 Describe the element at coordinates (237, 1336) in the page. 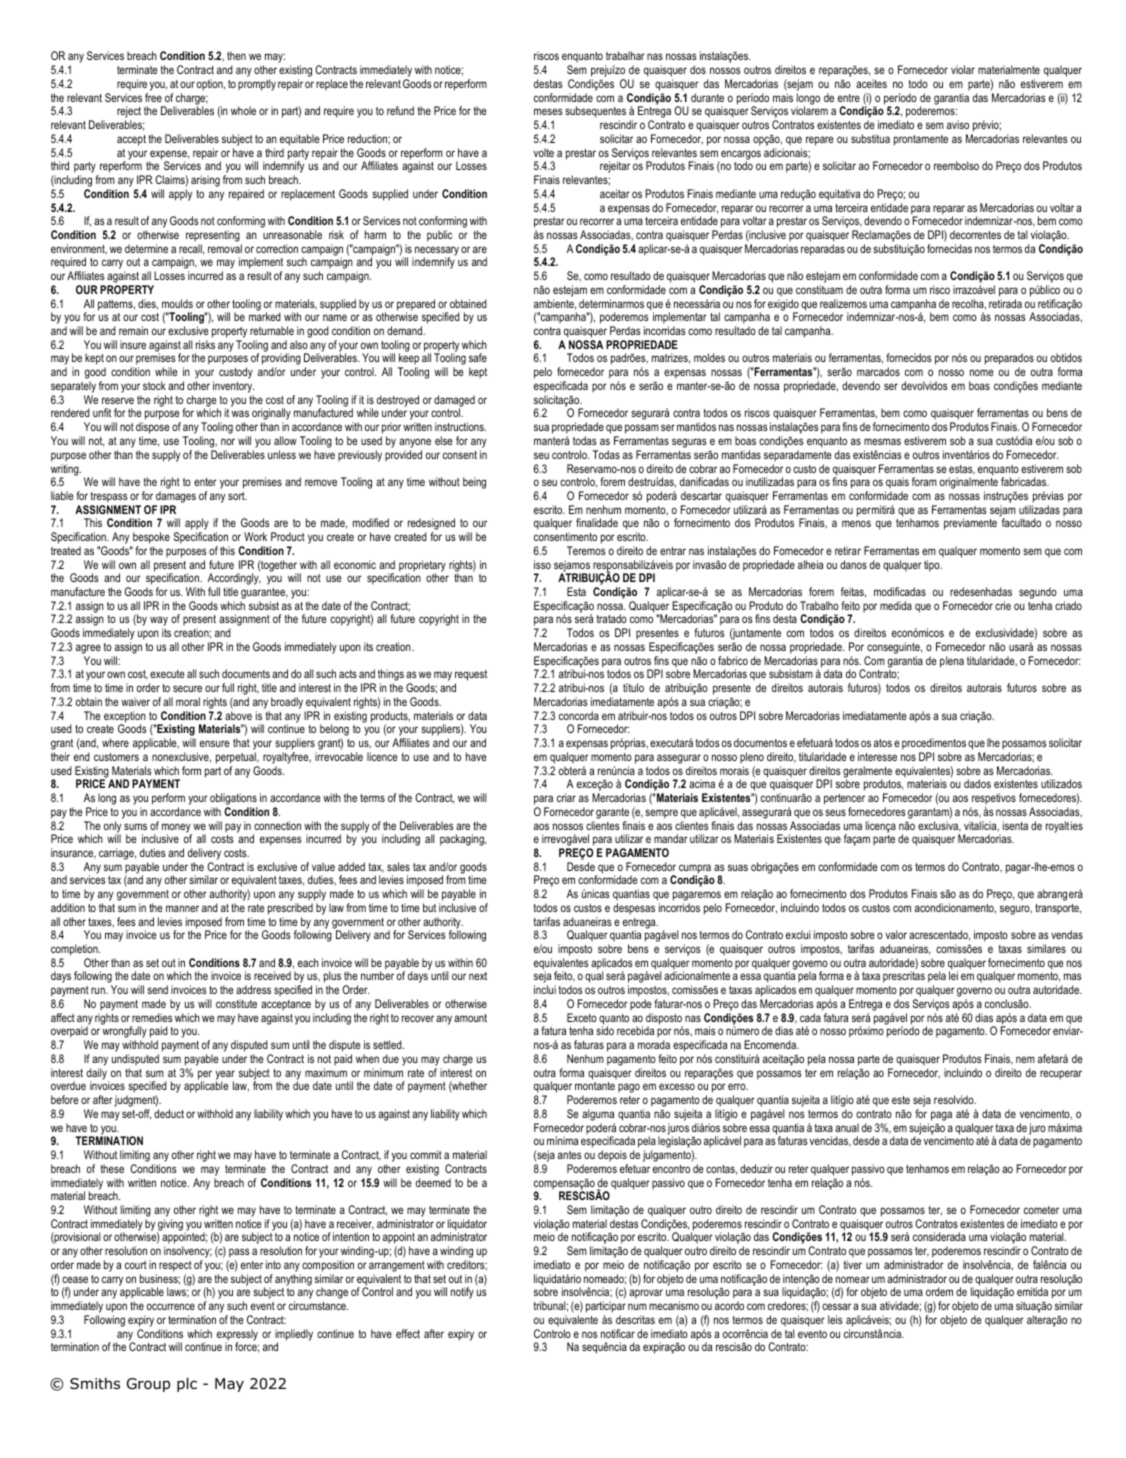

I see `expressly` at that location.
